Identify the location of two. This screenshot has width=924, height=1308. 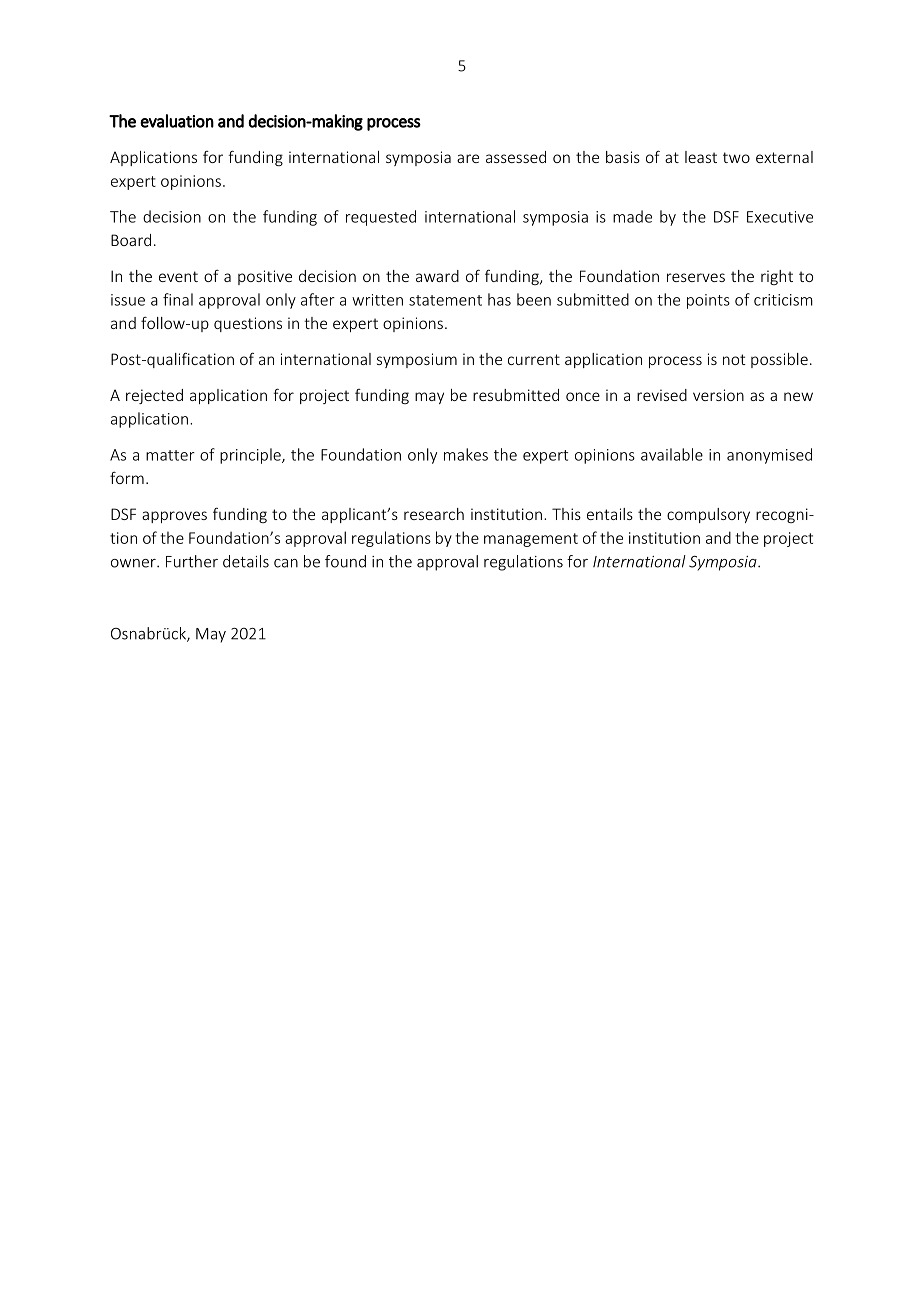
(736, 157).
